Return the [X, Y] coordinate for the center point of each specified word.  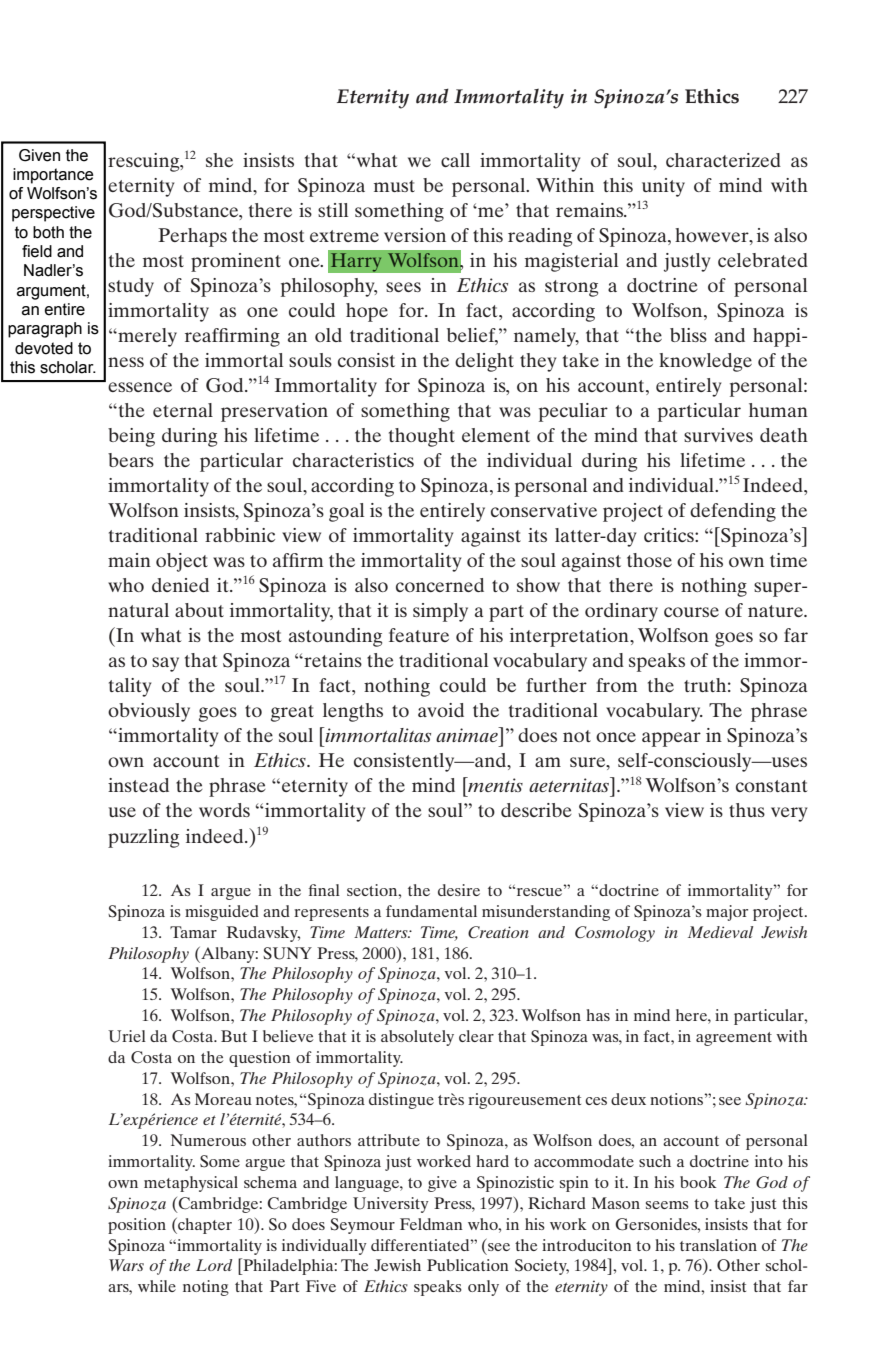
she [219, 160]
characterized [723, 160]
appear [671, 739]
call [455, 160]
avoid [441, 710]
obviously [149, 712]
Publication [468, 1265]
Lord [214, 1265]
